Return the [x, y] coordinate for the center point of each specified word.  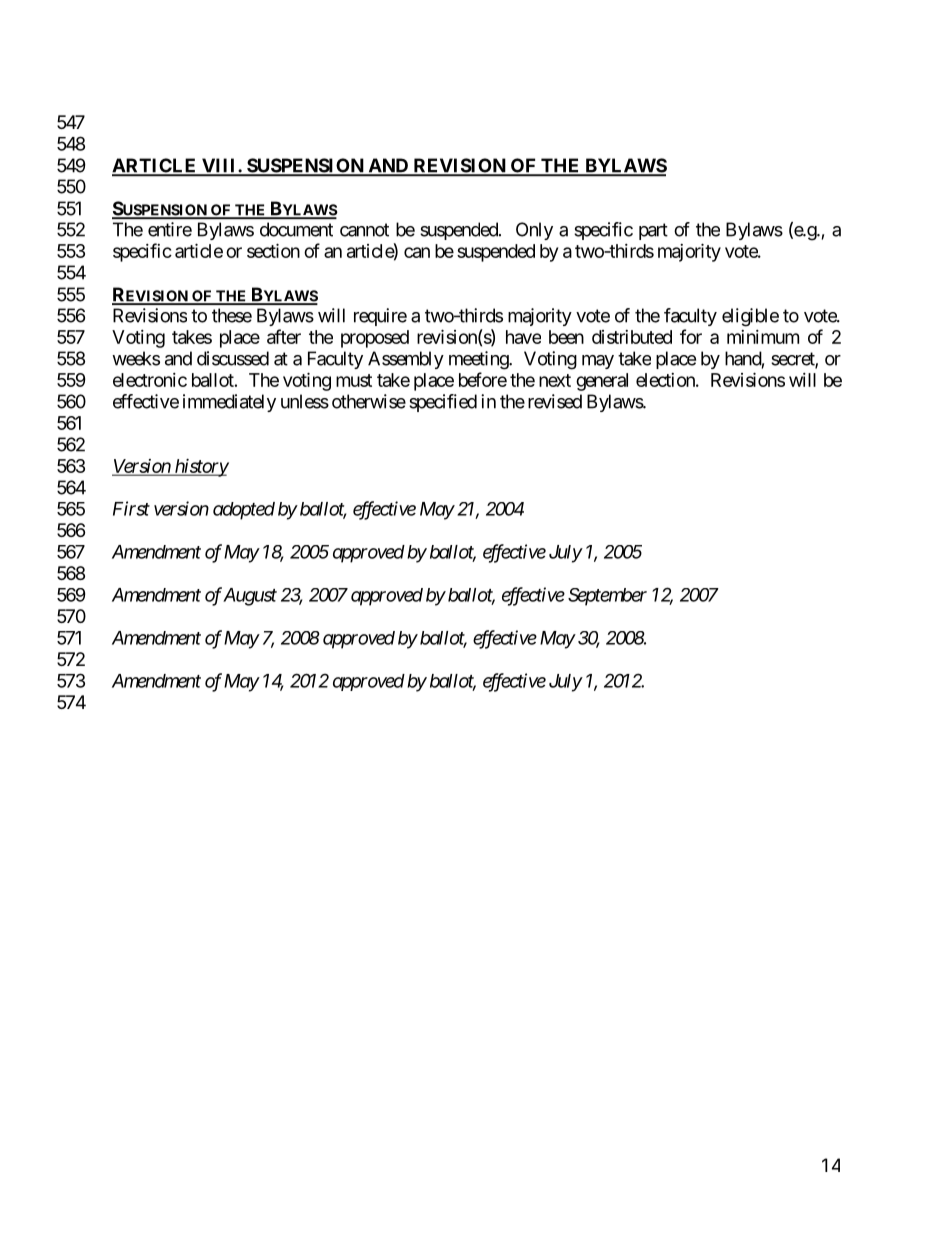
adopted [244, 511]
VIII [219, 166]
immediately [229, 403]
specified [443, 403]
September [607, 597]
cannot [364, 230]
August [250, 597]
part [653, 231]
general [602, 382]
